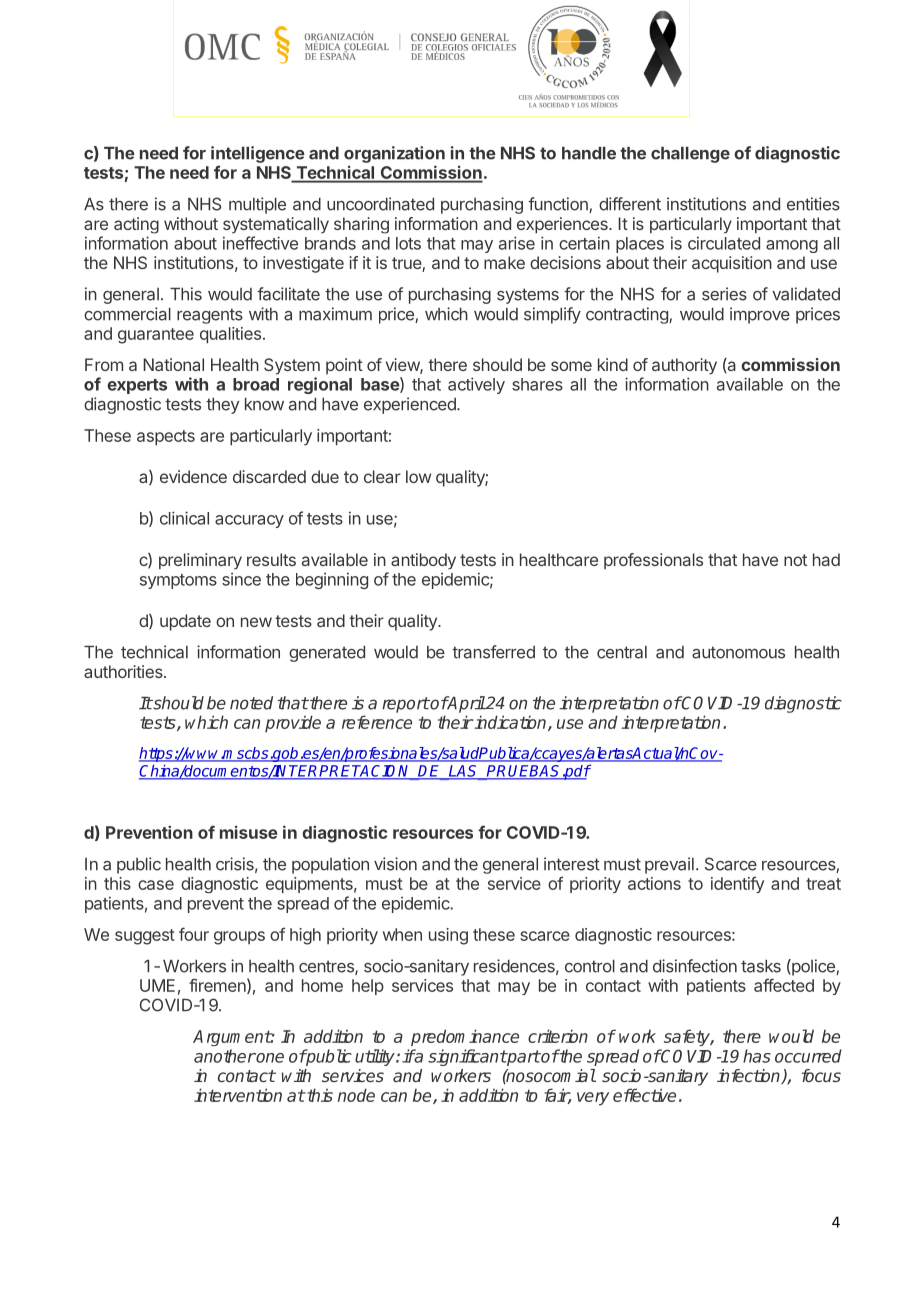 This screenshot has width=924, height=1308. Describe the element at coordinates (737, 884) in the screenshot. I see `identify` at that location.
